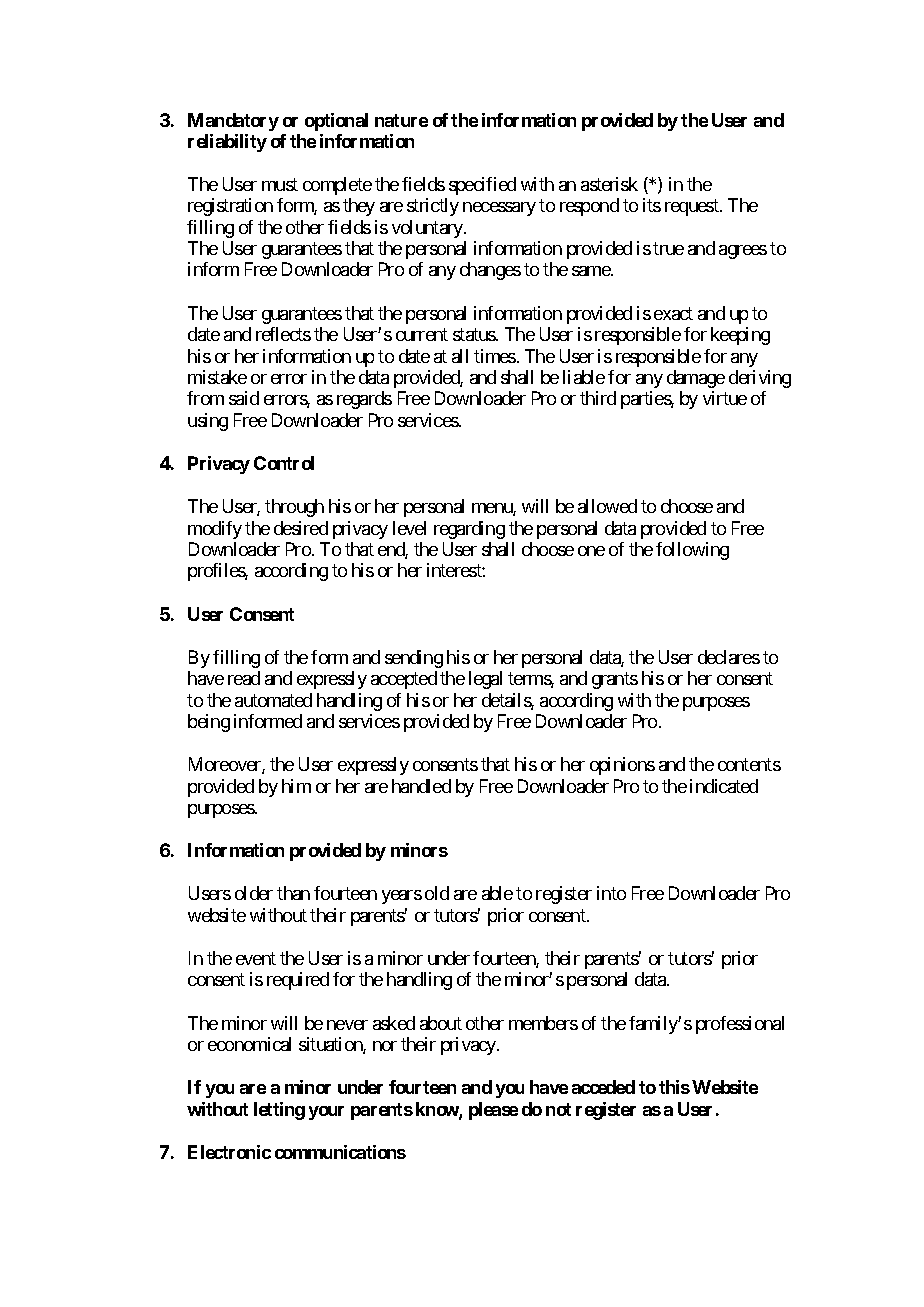 The height and width of the screenshot is (1307, 924). Describe the element at coordinates (692, 551) in the screenshot. I see `following` at that location.
